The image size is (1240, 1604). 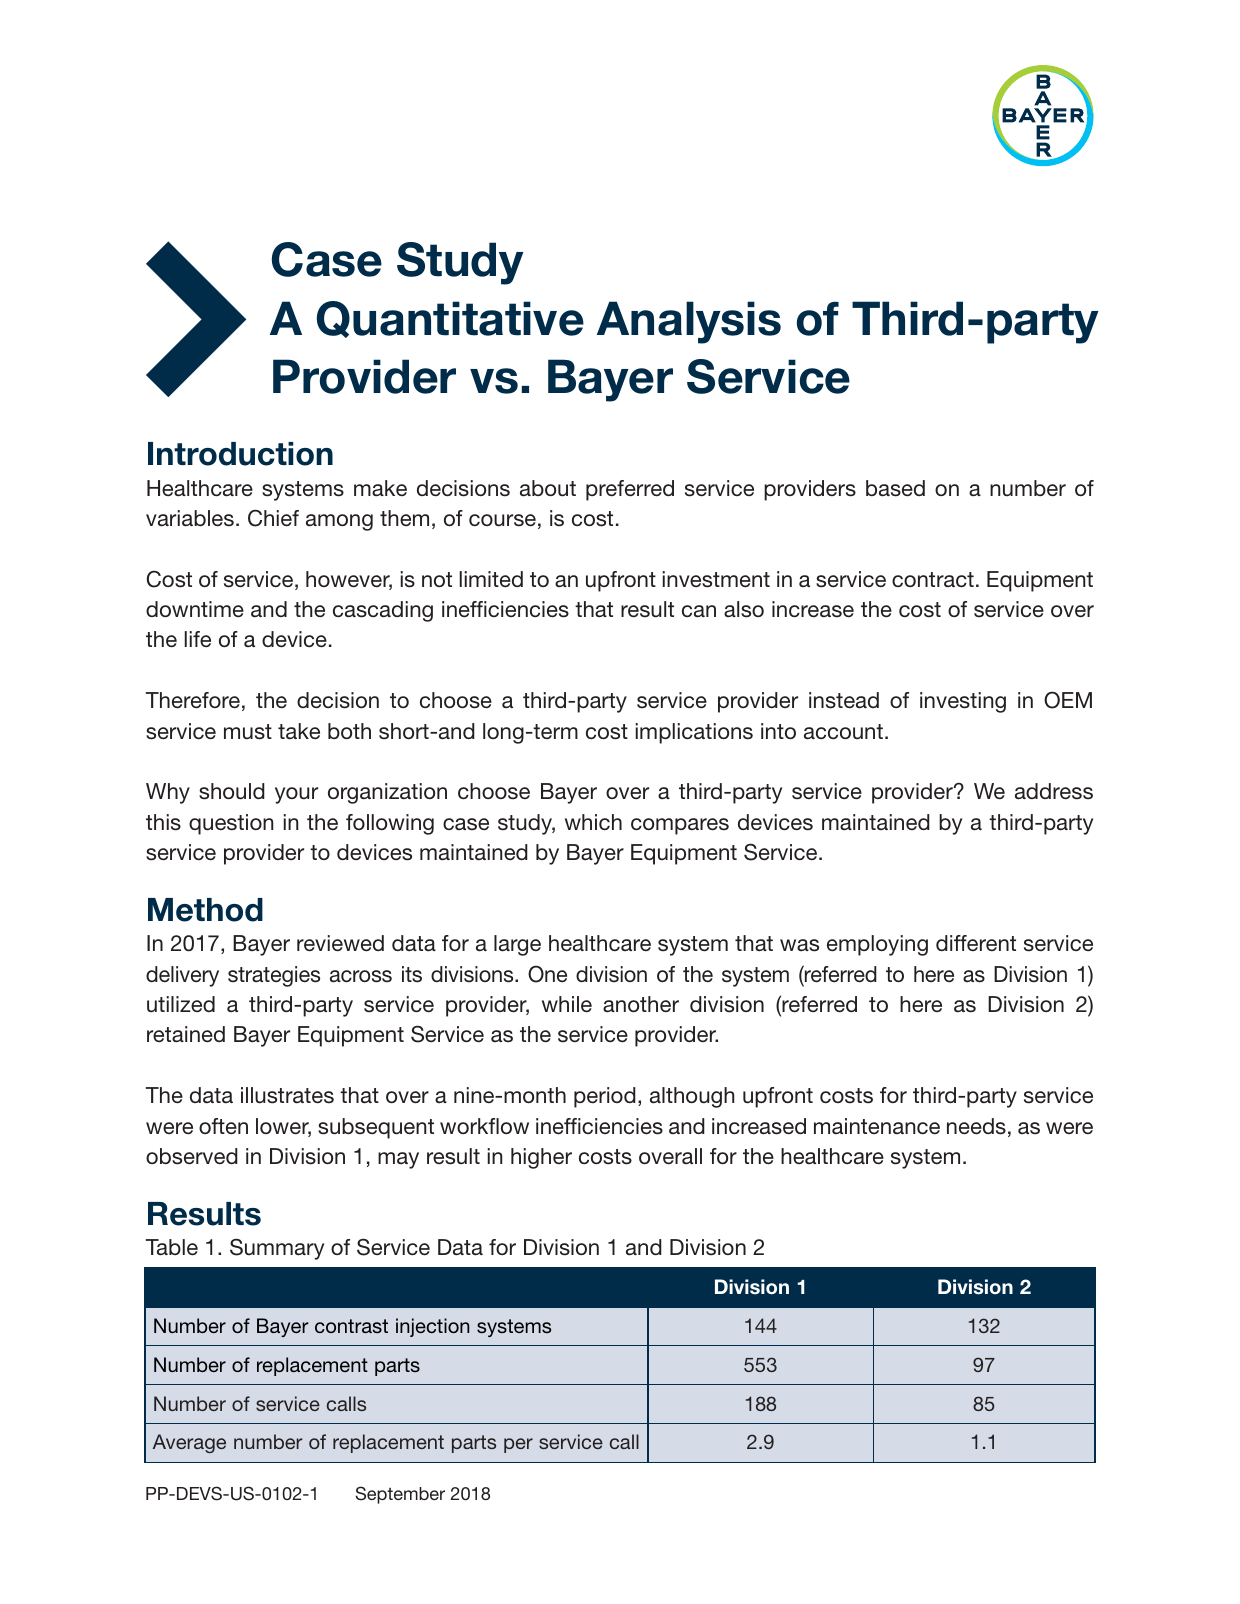 I want to click on implications, so click(x=694, y=733).
